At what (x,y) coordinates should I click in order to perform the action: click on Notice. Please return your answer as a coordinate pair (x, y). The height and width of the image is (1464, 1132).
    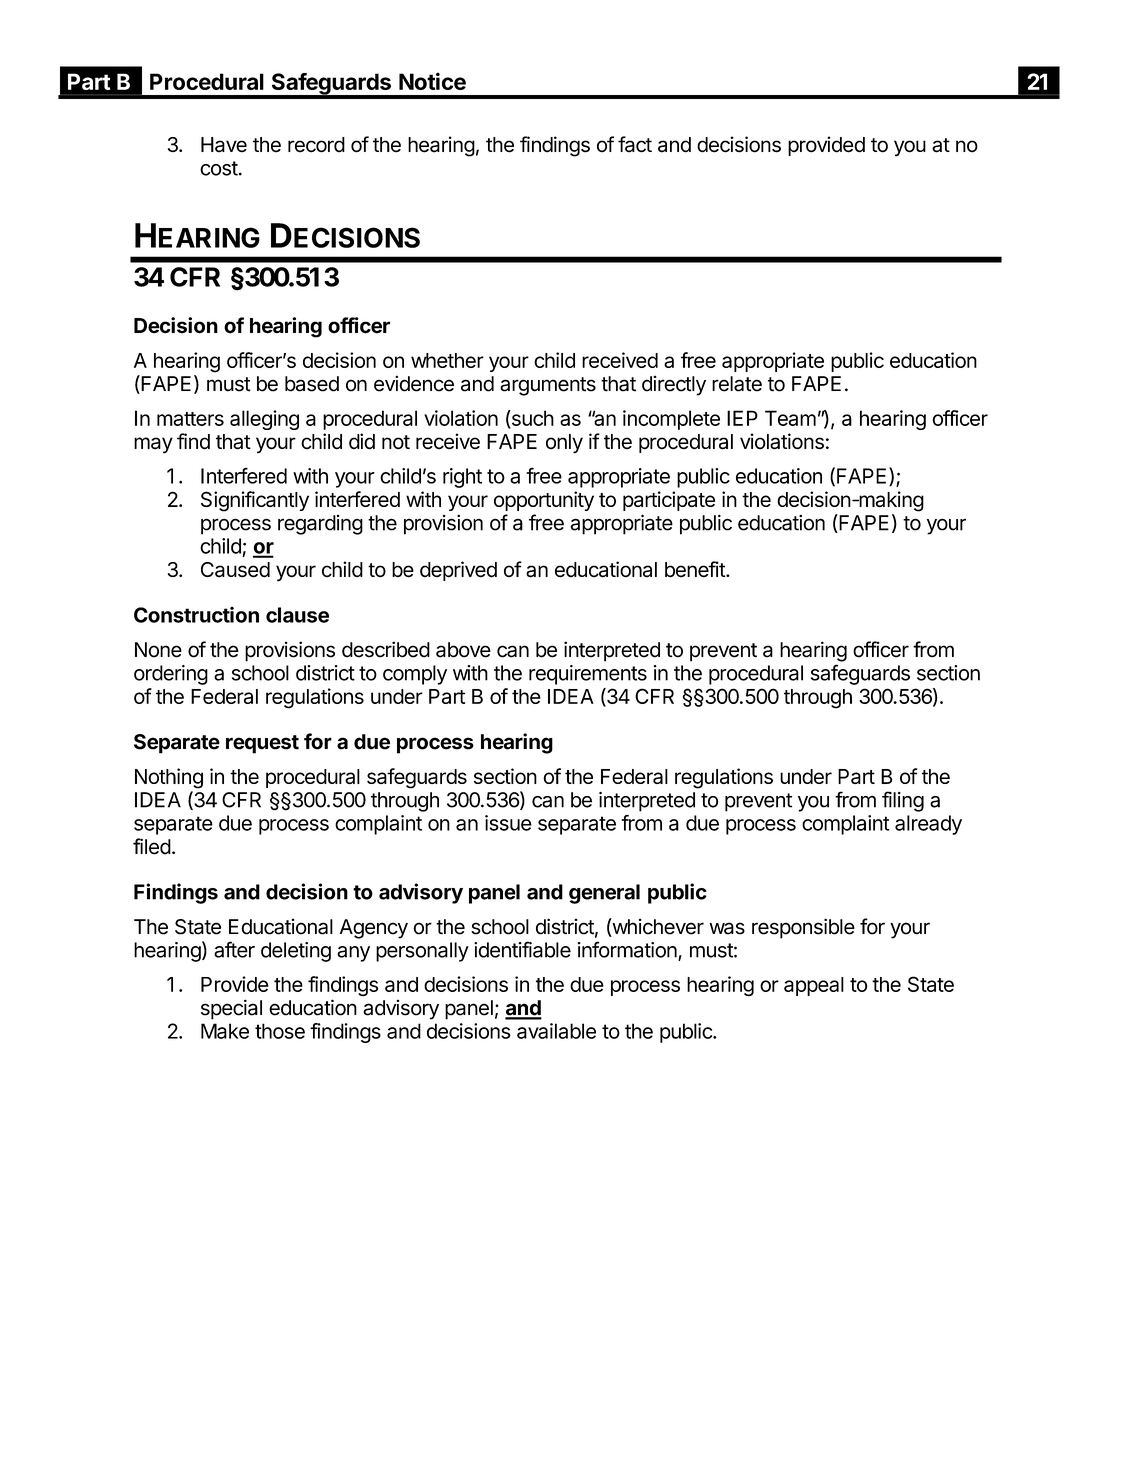
    Looking at the image, I should click on (432, 81).
